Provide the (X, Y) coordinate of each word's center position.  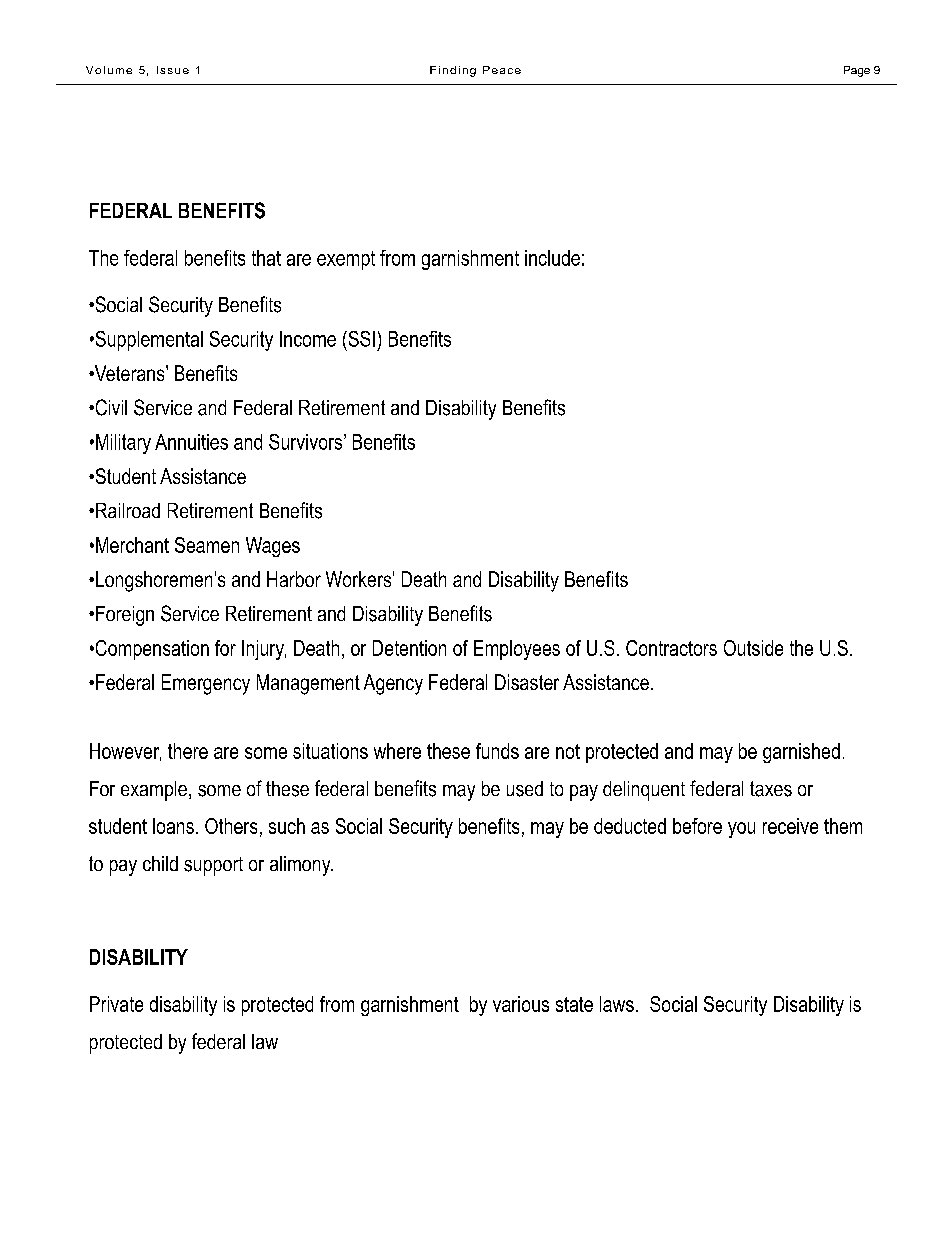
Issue (173, 70)
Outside (753, 648)
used (525, 789)
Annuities (191, 442)
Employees (517, 650)
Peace (502, 70)
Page (857, 71)
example (154, 791)
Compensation (151, 650)
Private (116, 1004)
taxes (771, 789)
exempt (346, 260)
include (552, 258)
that (266, 258)
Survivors (307, 442)
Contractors (671, 648)
